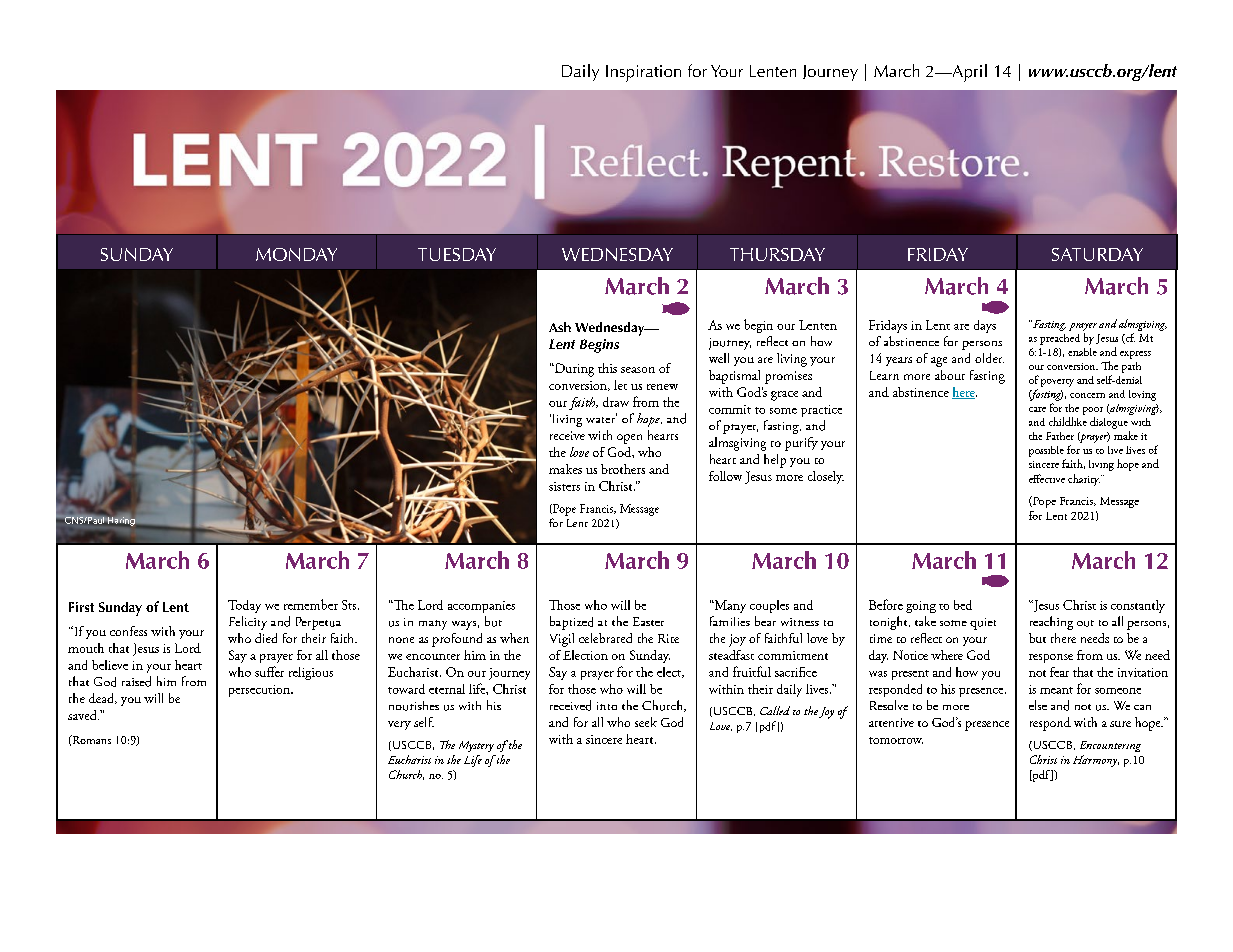 This page has width=1233, height=952. I want to click on Ash, so click(560, 327).
